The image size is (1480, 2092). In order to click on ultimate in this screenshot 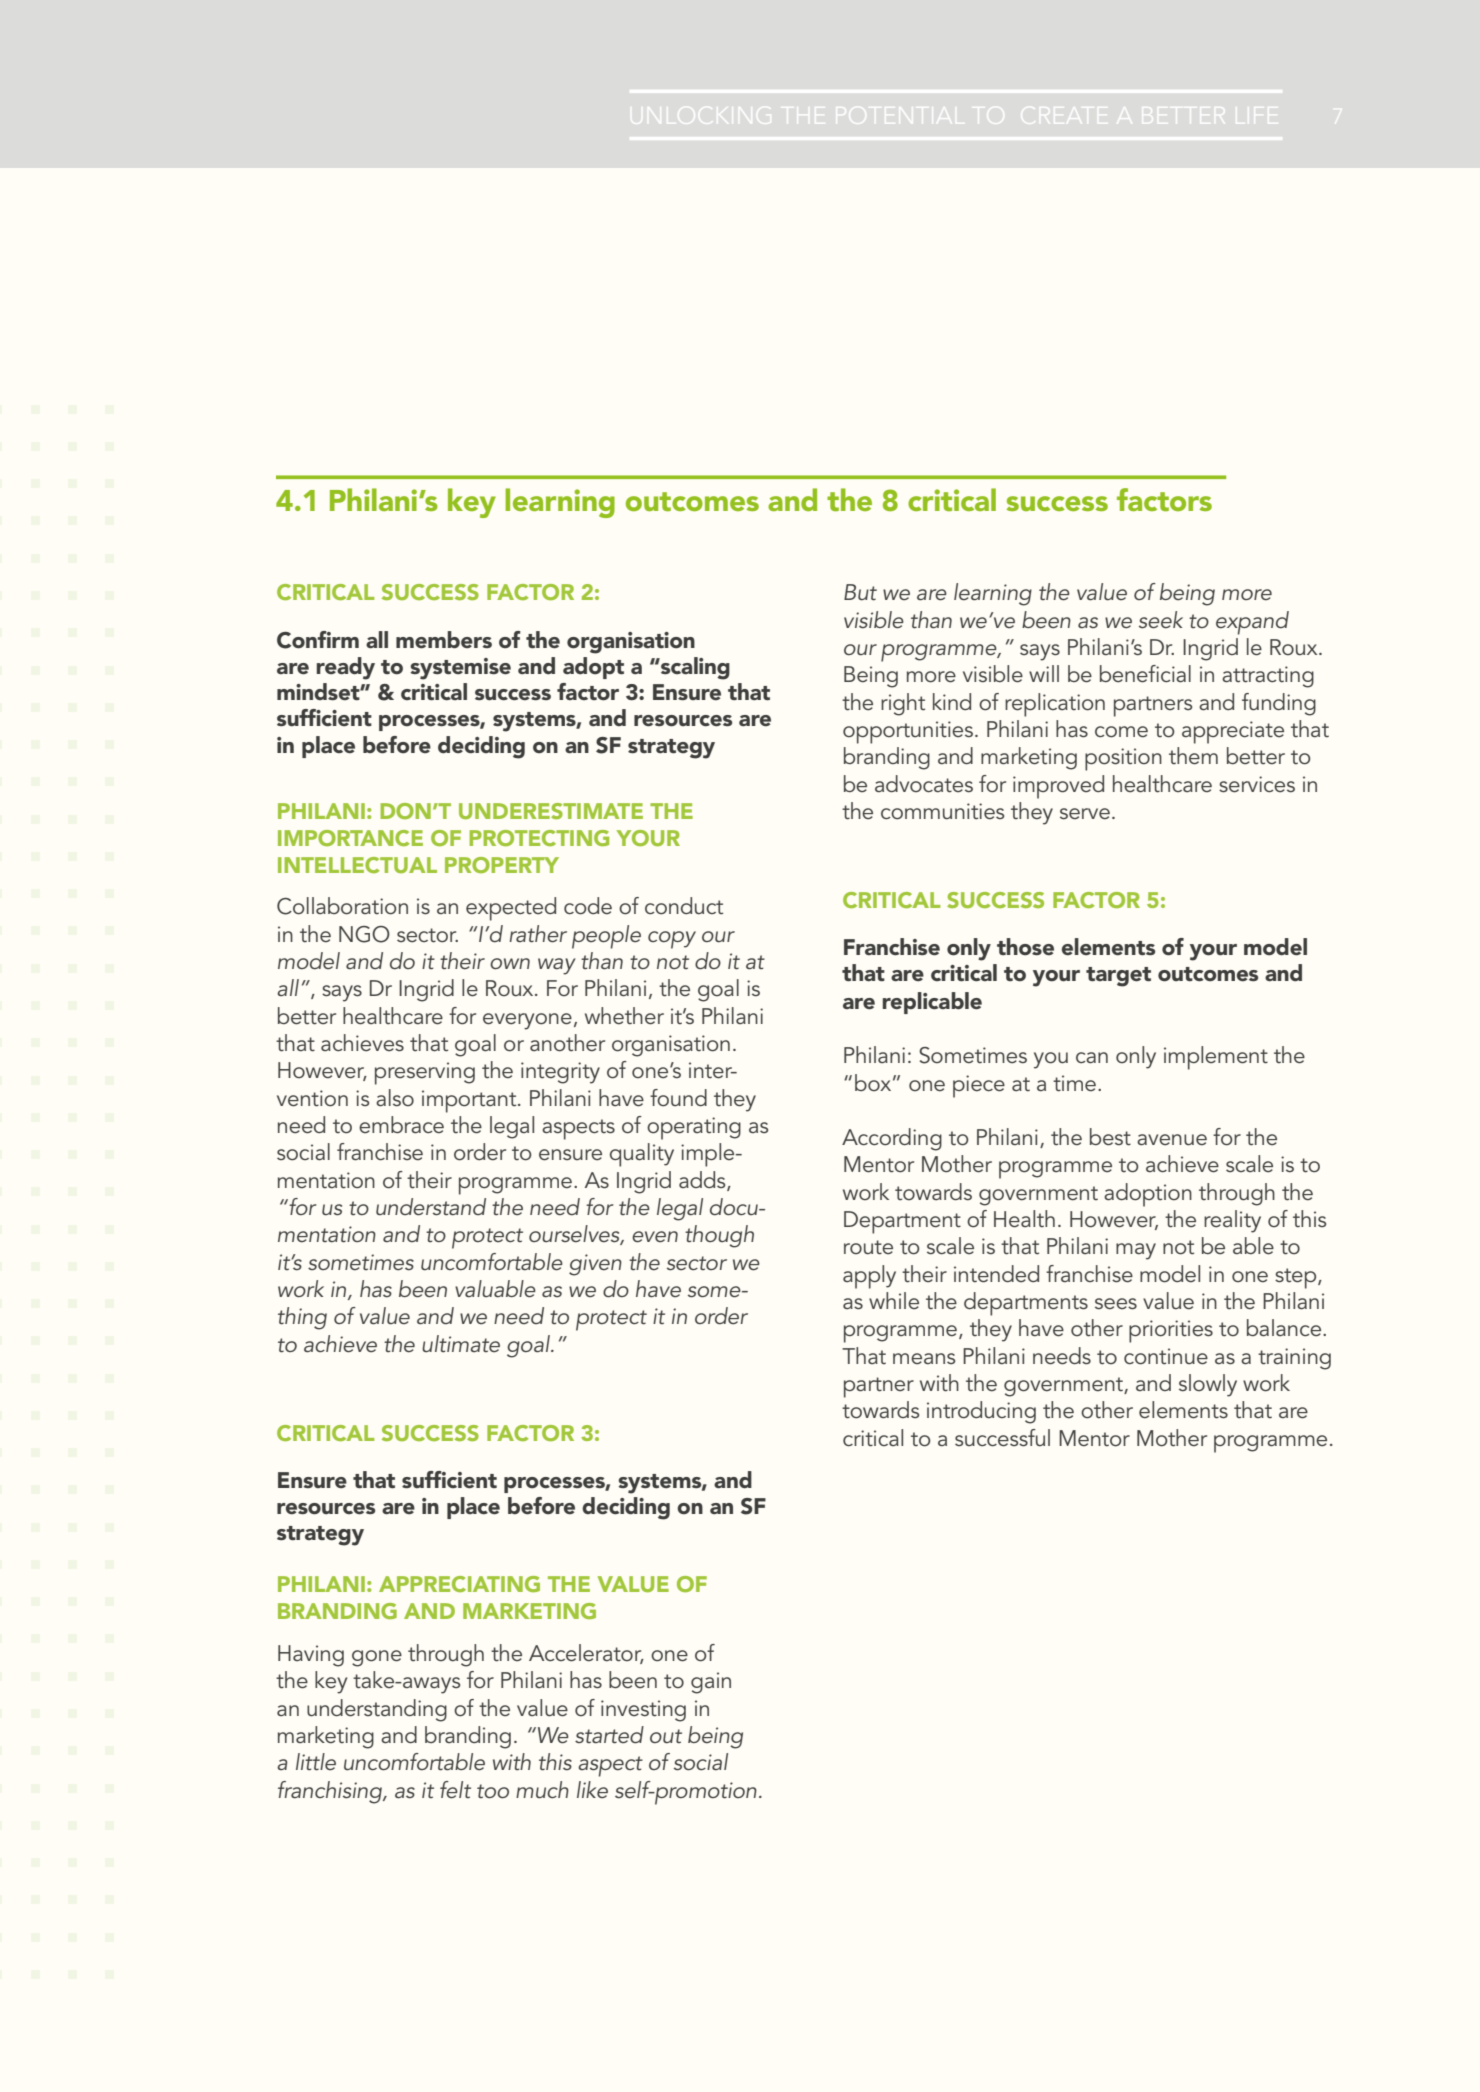, I will do `click(461, 1343)`.
